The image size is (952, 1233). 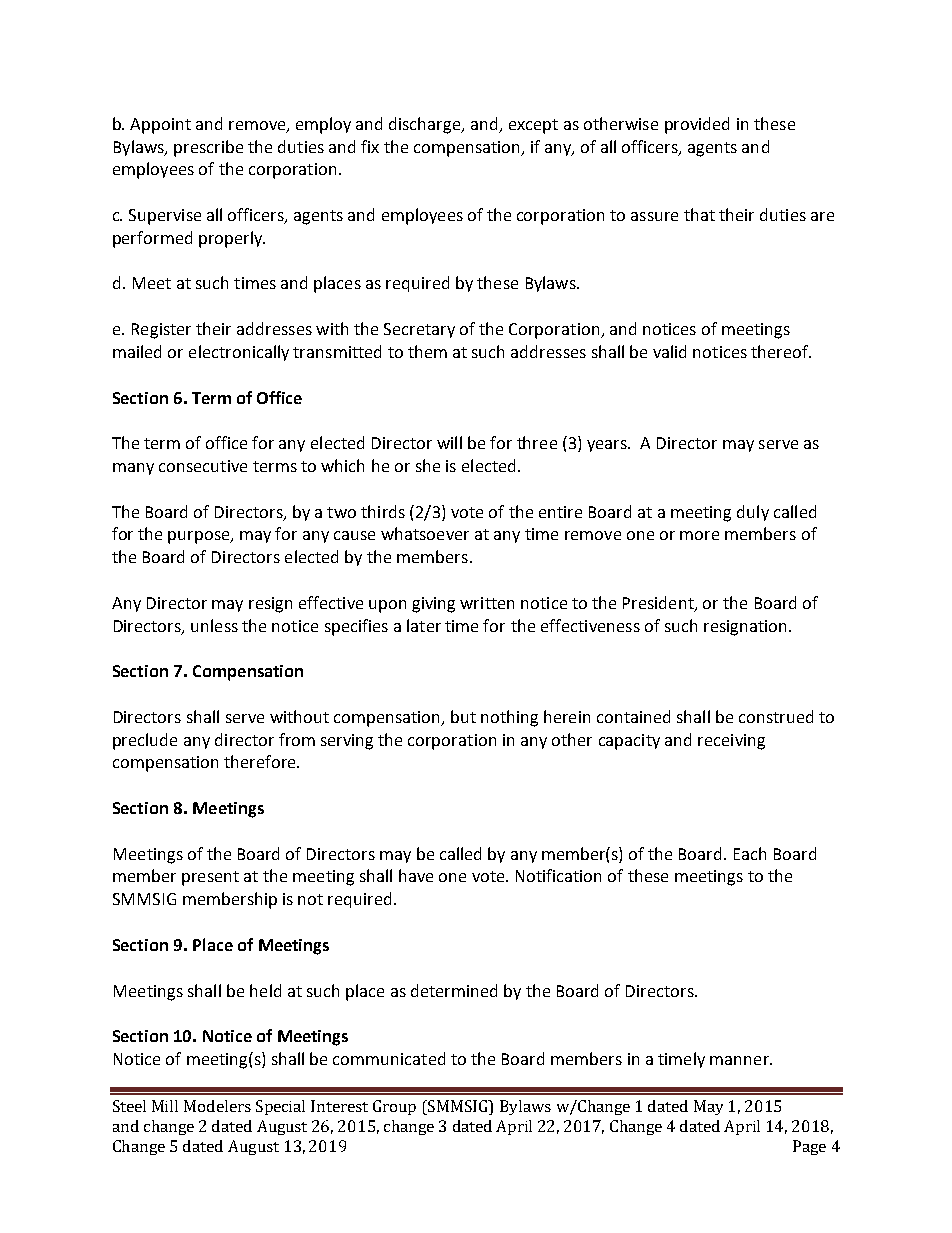 I want to click on Group, so click(x=394, y=1107).
